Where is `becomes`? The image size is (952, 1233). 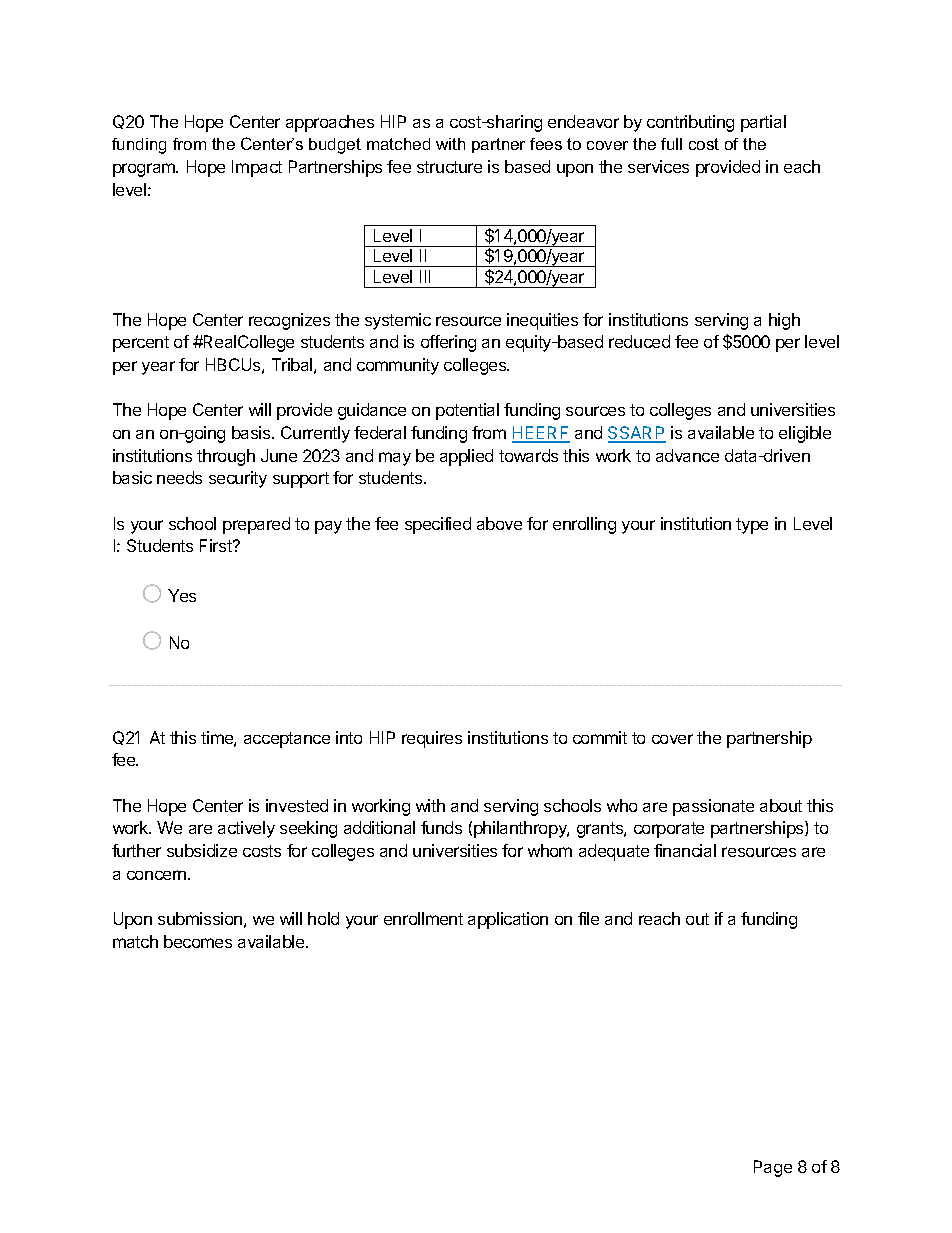
becomes is located at coordinates (198, 941).
